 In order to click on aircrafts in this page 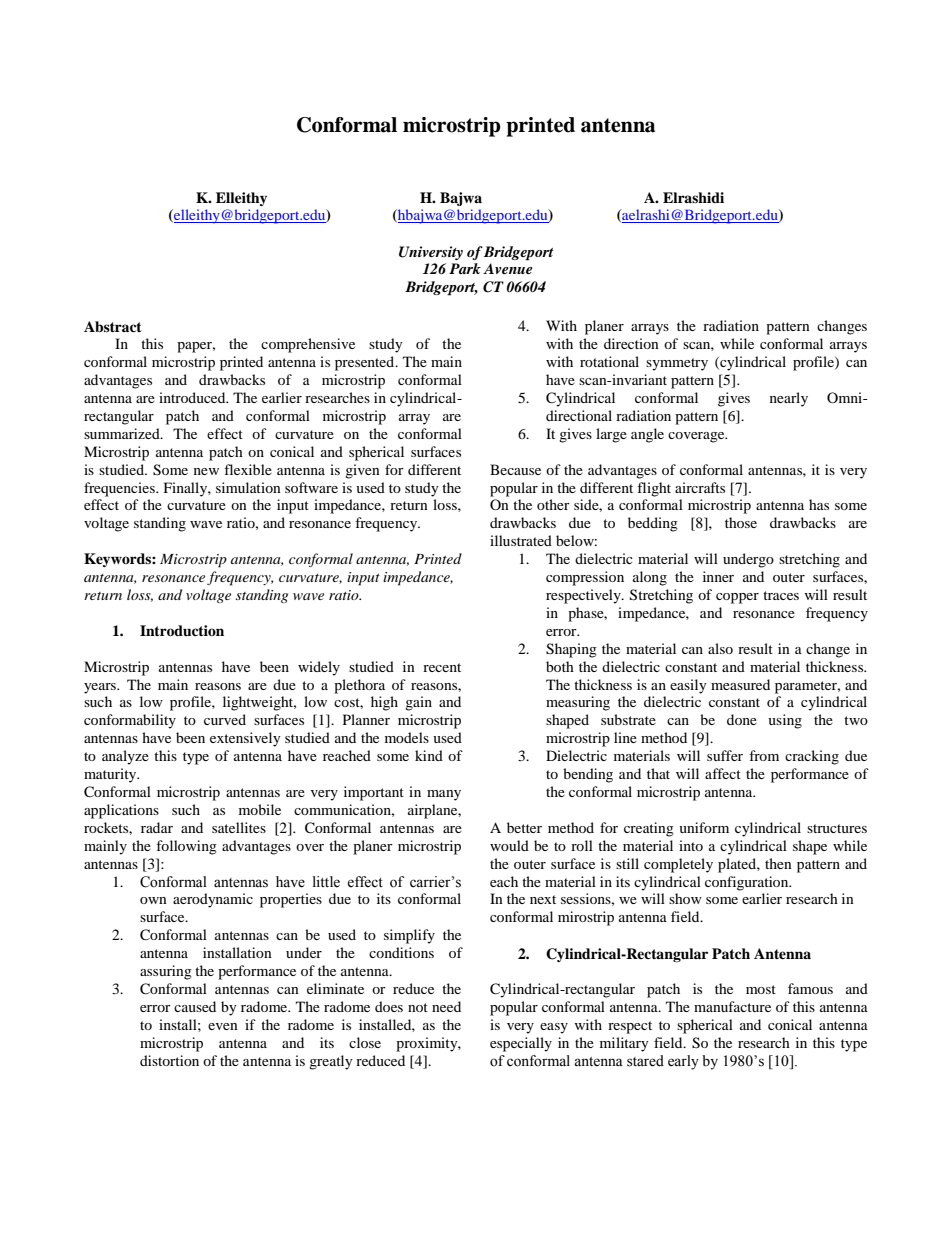, I will do `click(700, 487)`.
